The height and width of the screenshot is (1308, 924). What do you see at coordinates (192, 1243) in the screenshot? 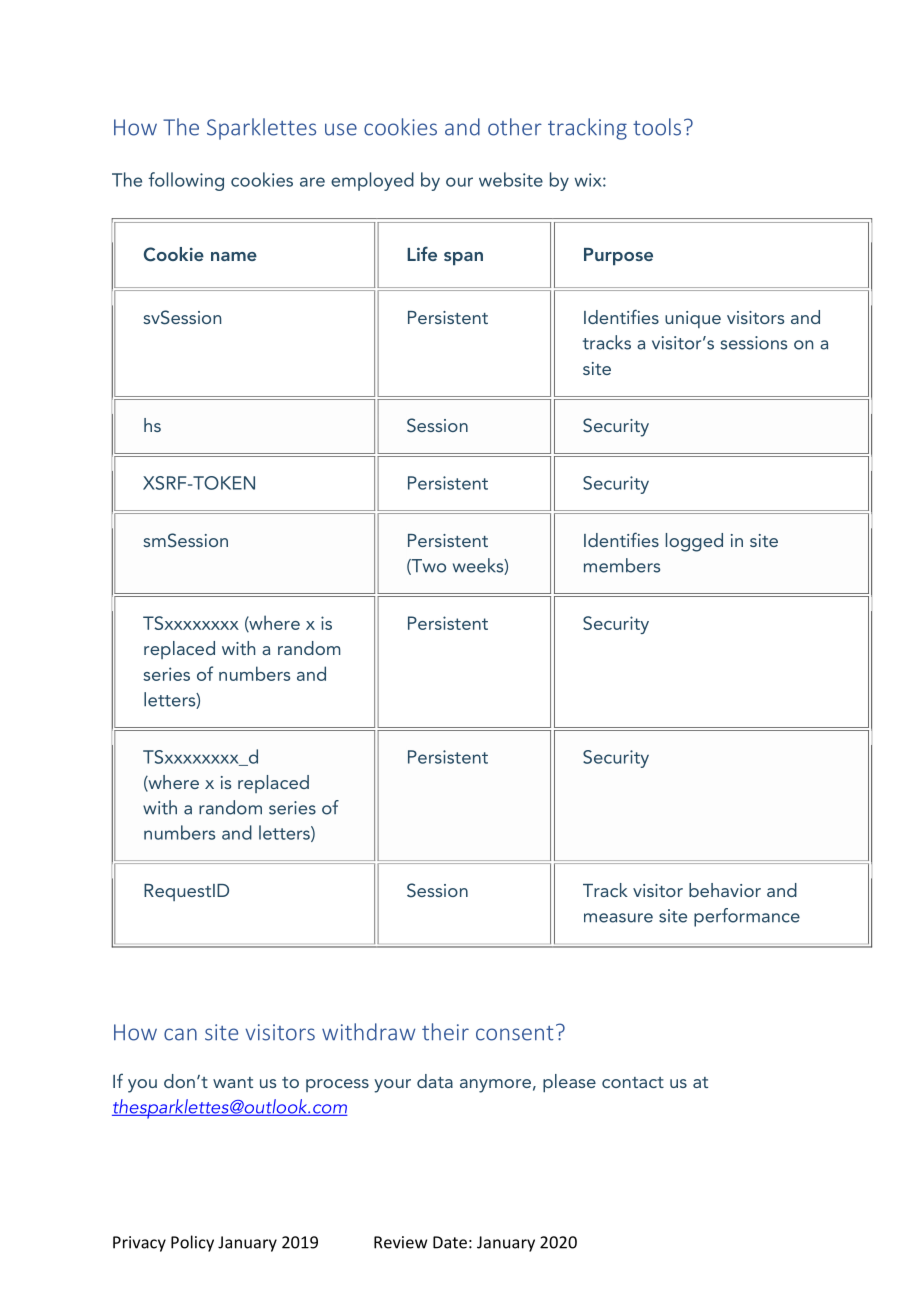
I see `Policy` at bounding box center [192, 1243].
